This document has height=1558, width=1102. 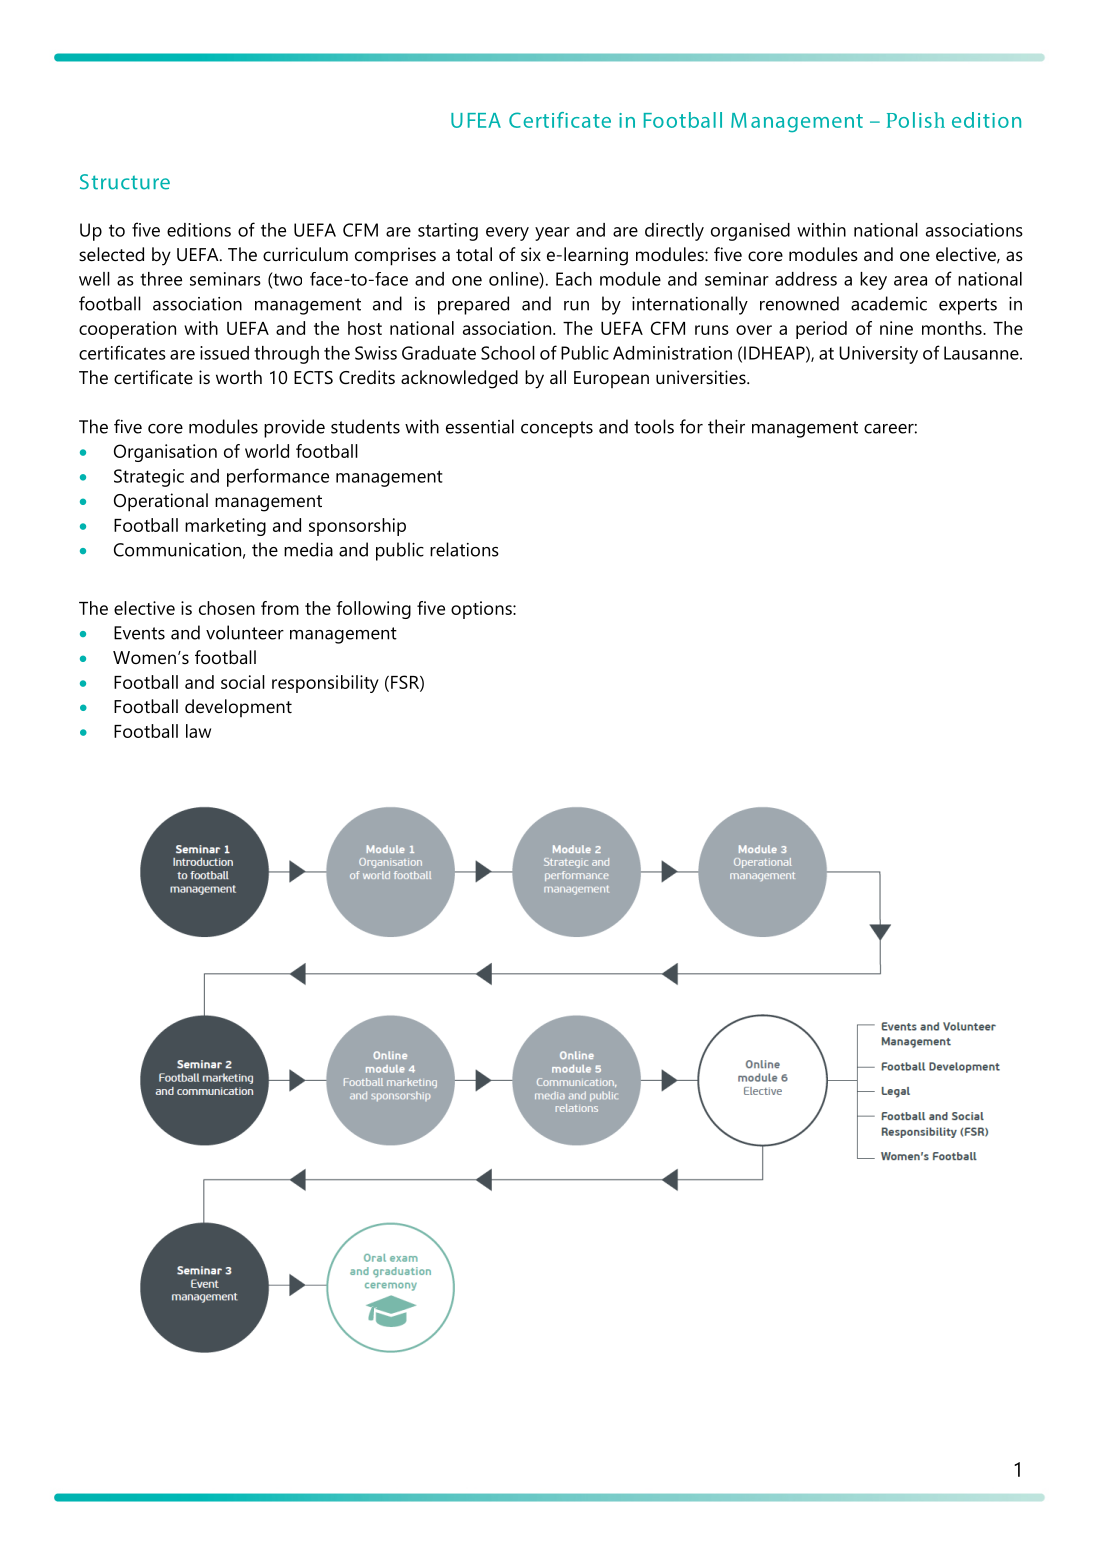 I want to click on School, so click(x=508, y=353).
